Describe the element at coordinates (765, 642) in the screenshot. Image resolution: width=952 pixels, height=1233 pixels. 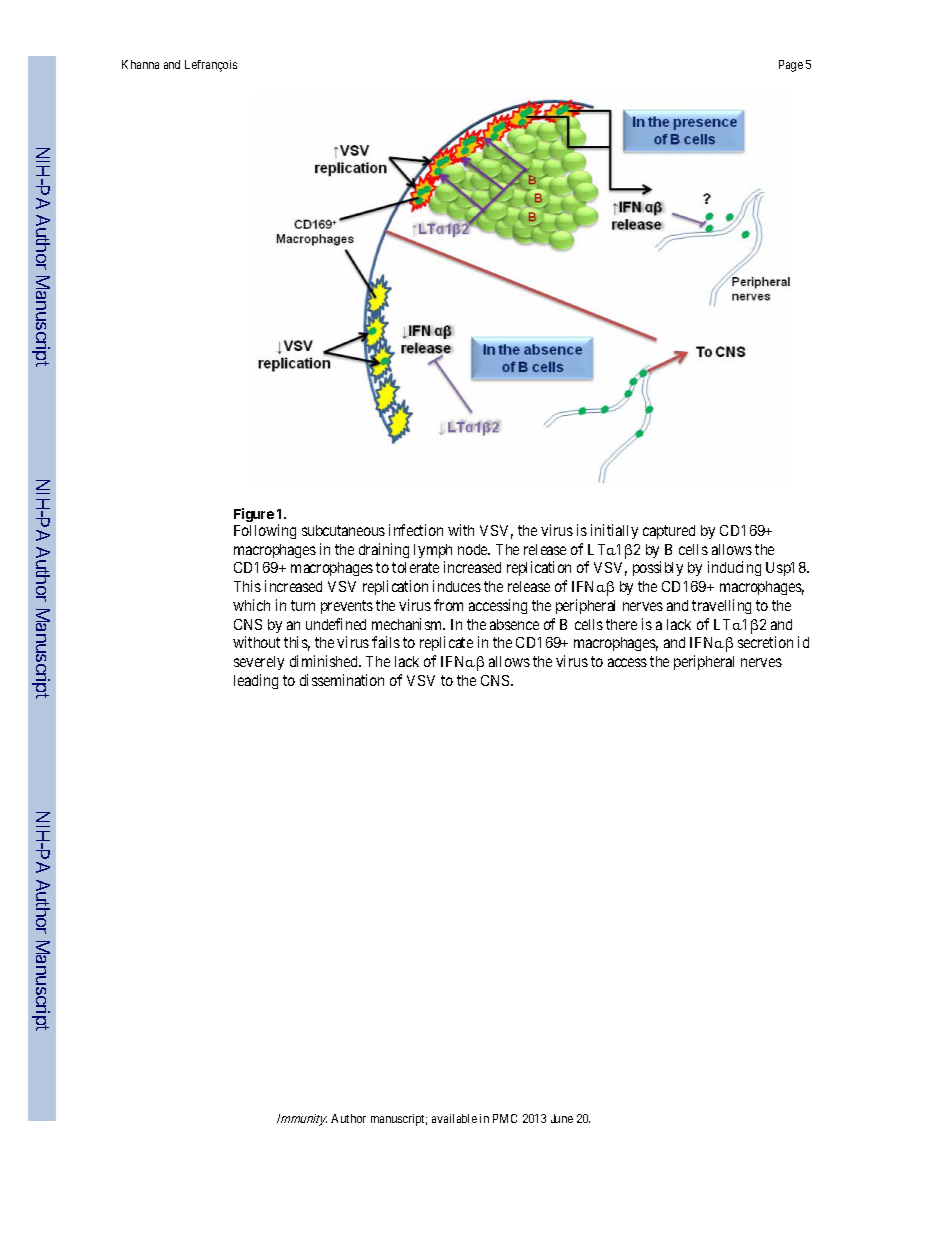
I see `secretion` at that location.
